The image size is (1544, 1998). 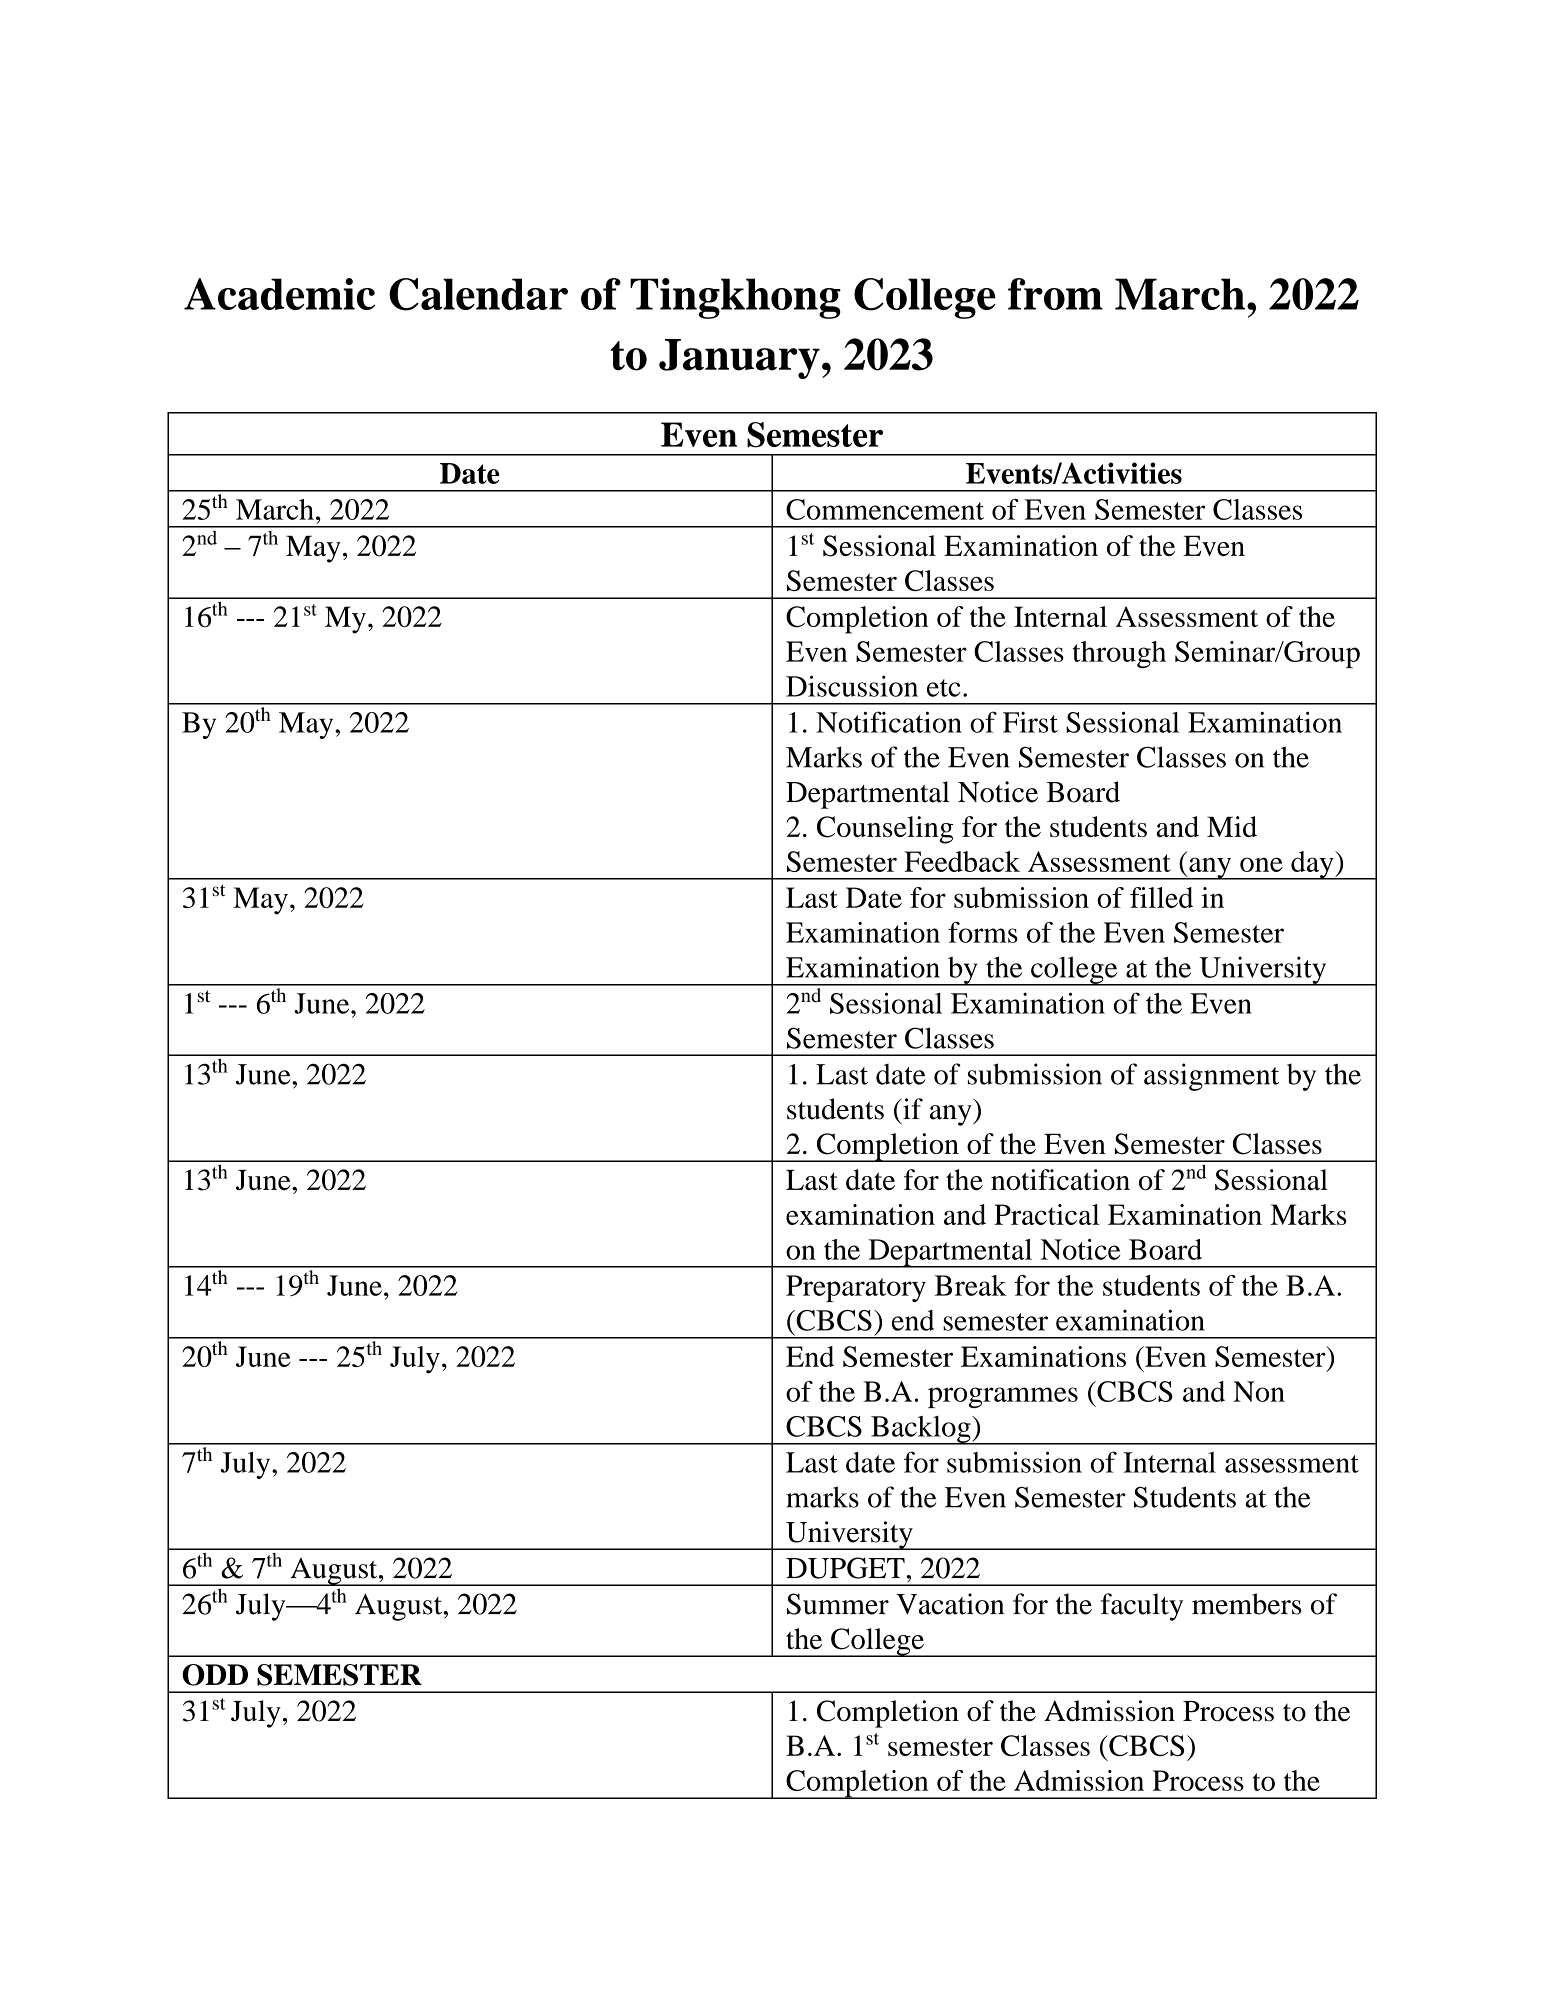 I want to click on forms, so click(x=983, y=932).
